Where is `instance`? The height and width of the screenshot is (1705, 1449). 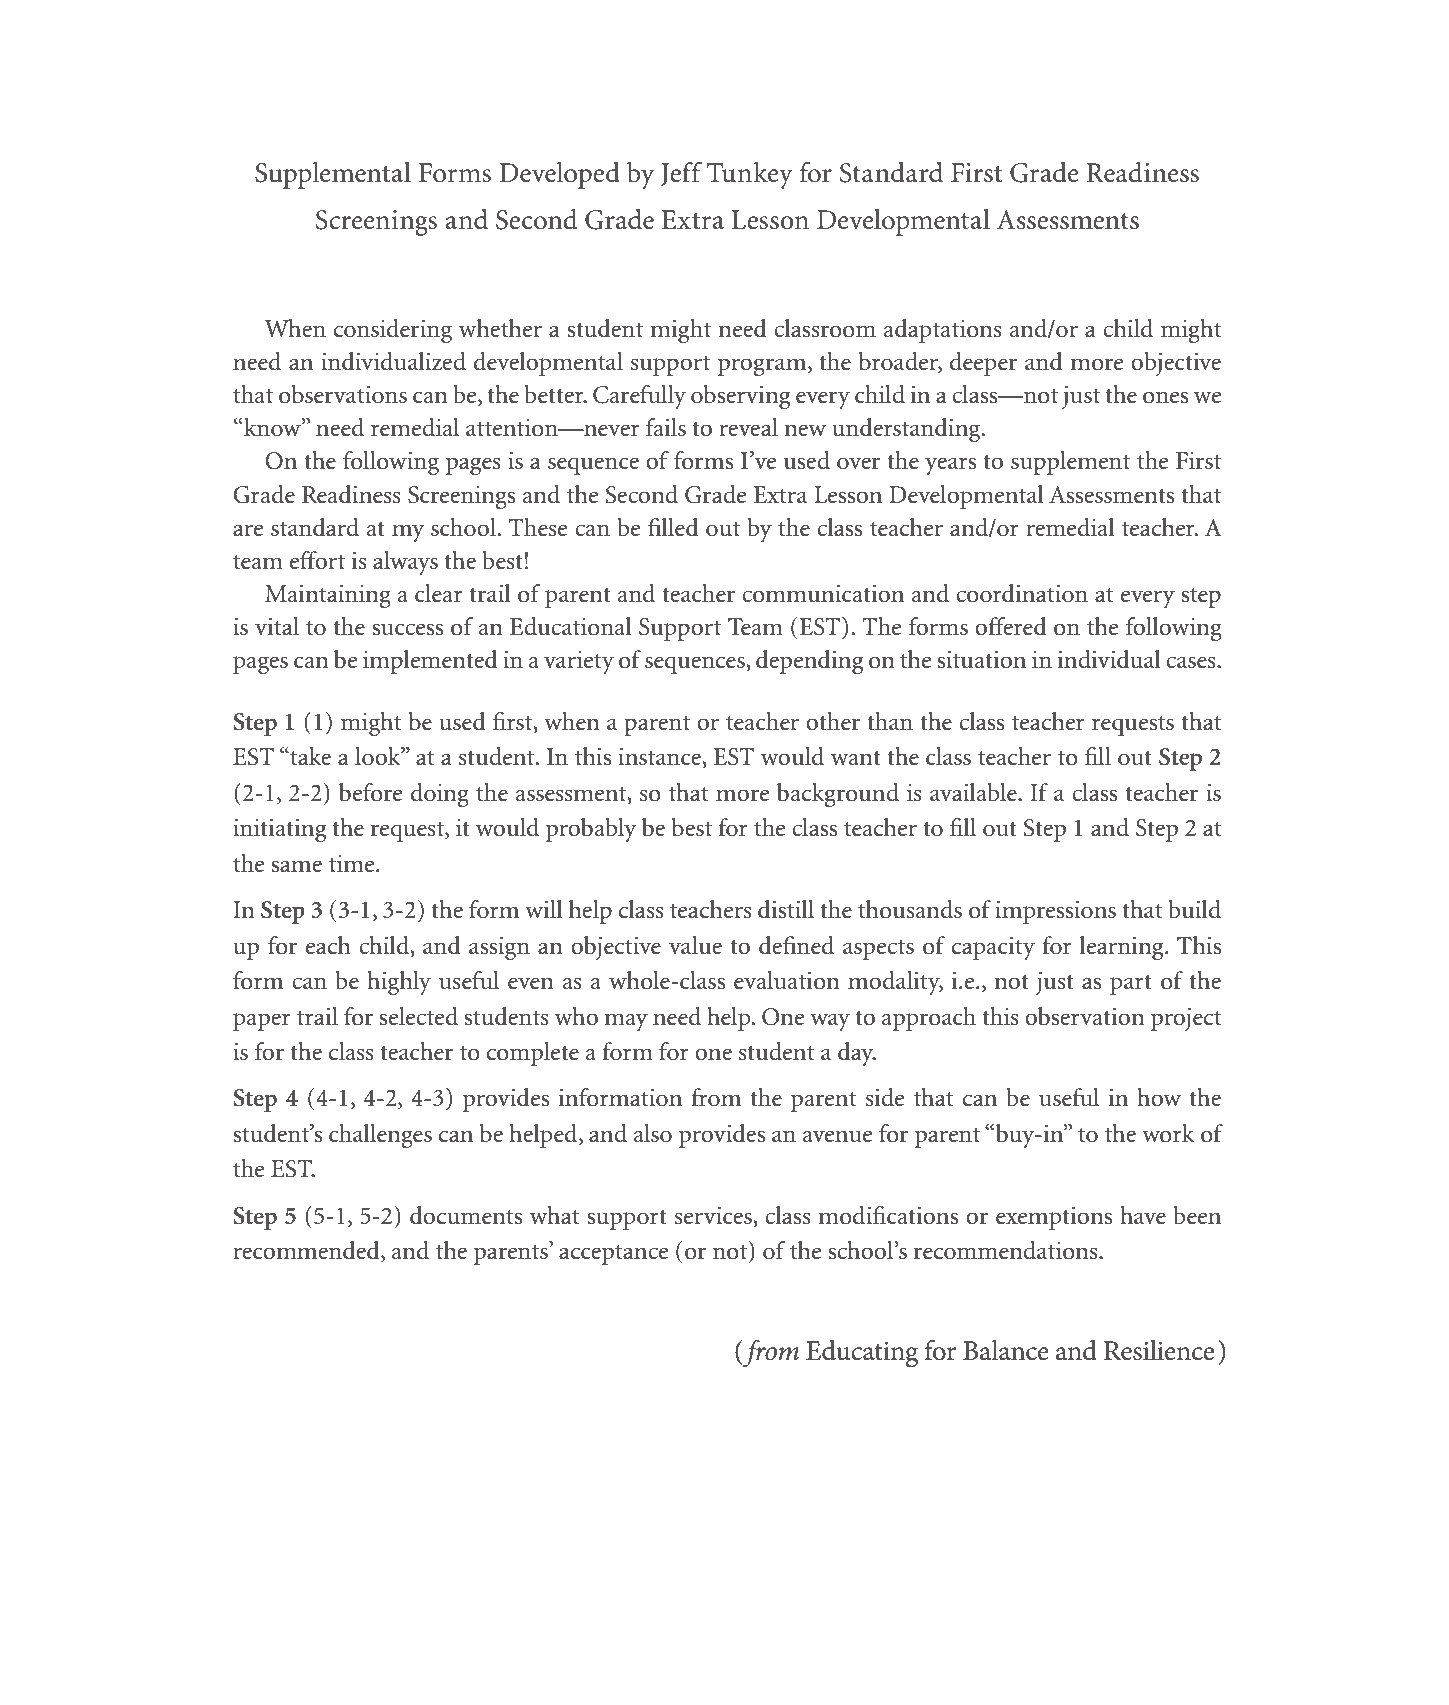
instance is located at coordinates (660, 757).
